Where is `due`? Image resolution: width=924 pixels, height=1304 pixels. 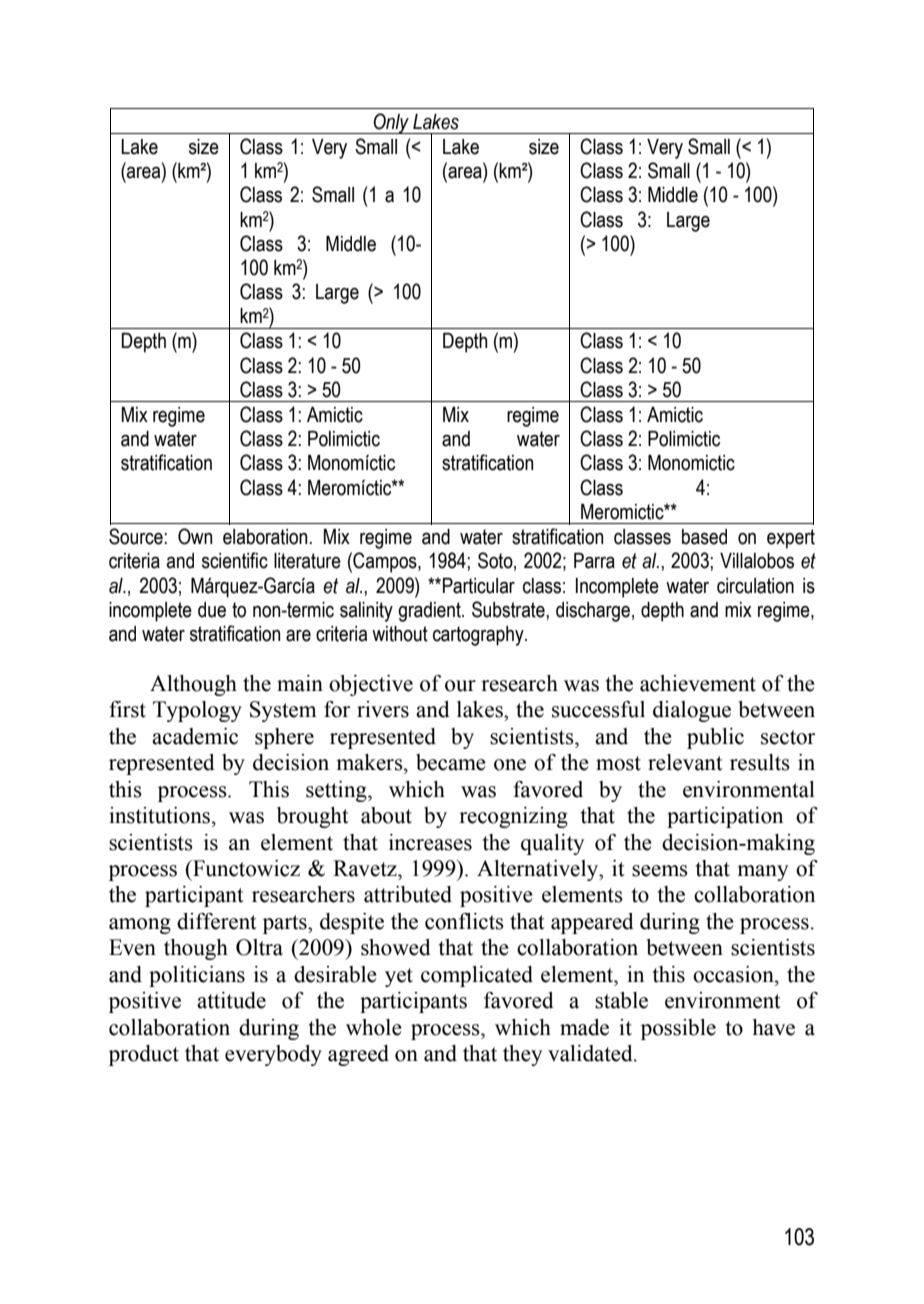
due is located at coordinates (212, 610).
